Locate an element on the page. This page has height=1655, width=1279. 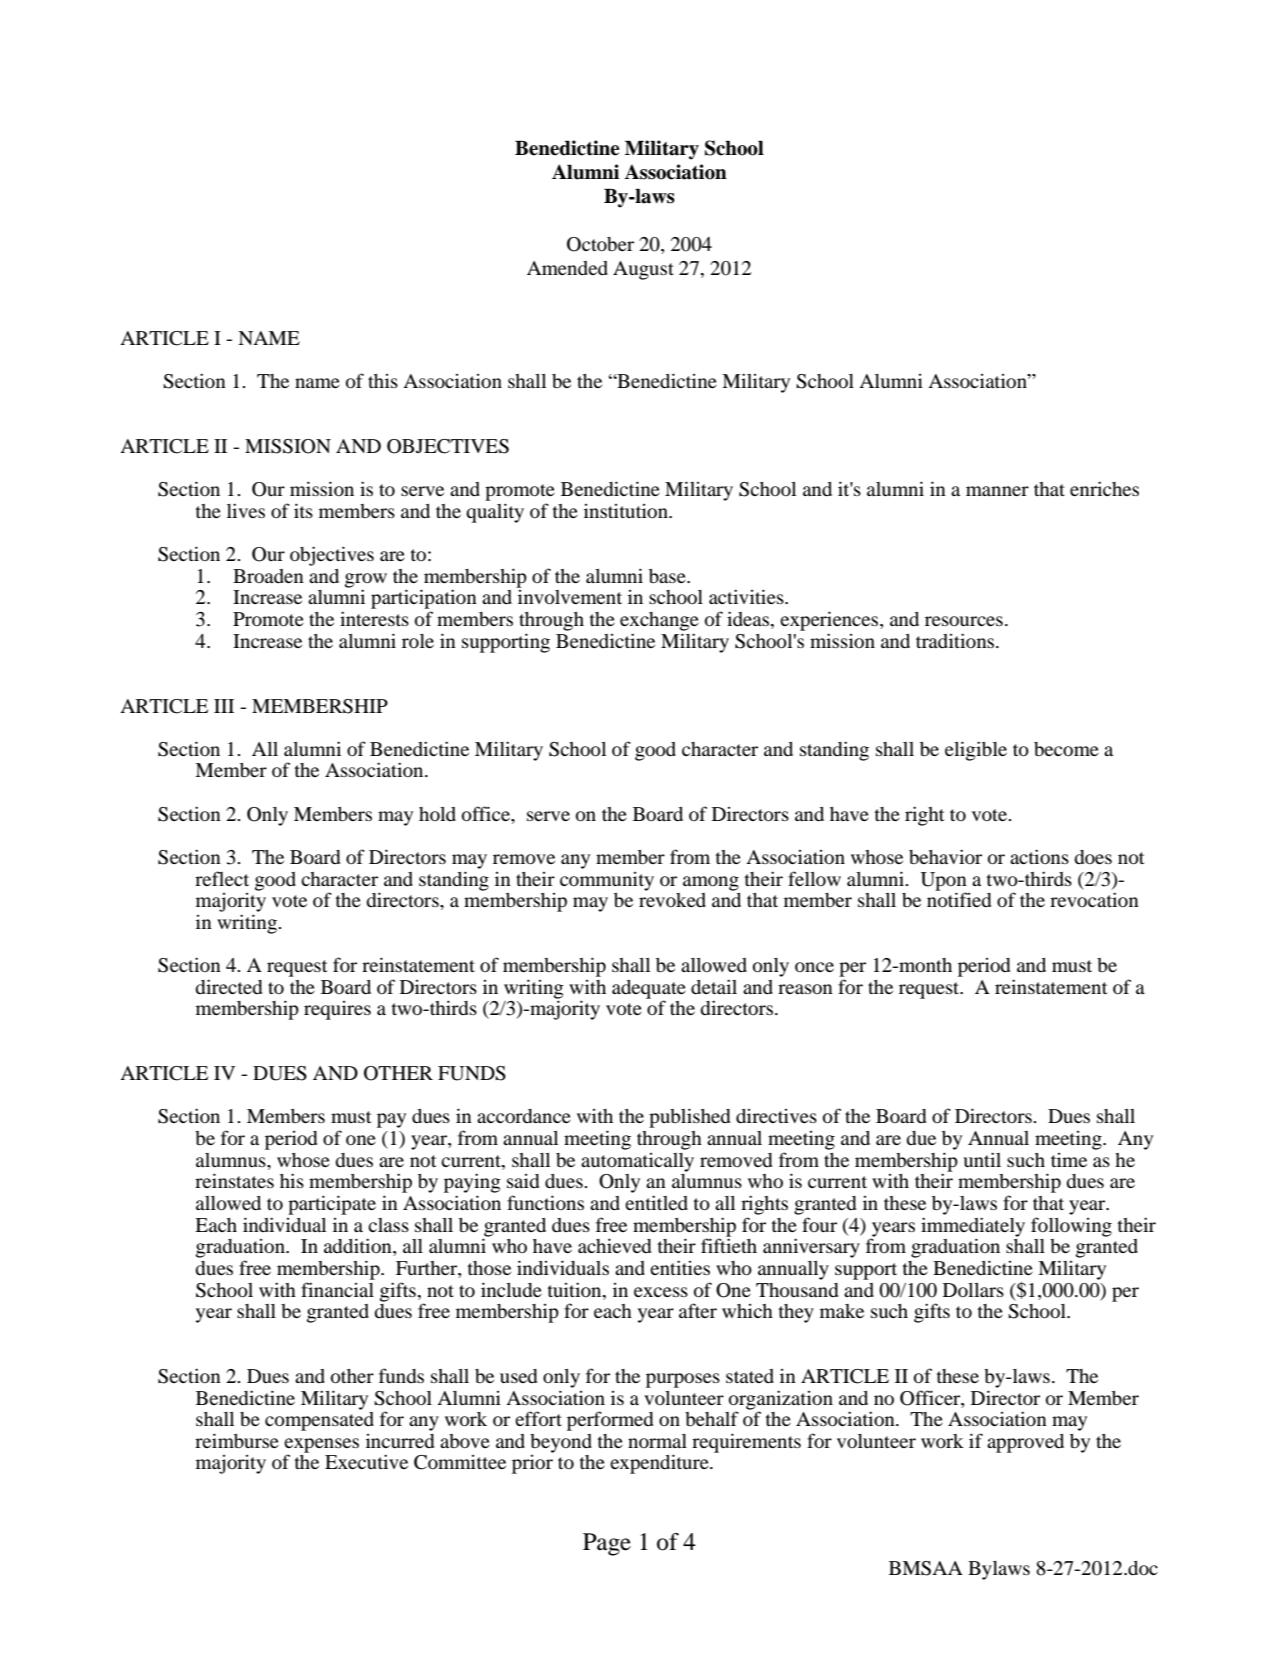
expenditure is located at coordinates (660, 1464).
